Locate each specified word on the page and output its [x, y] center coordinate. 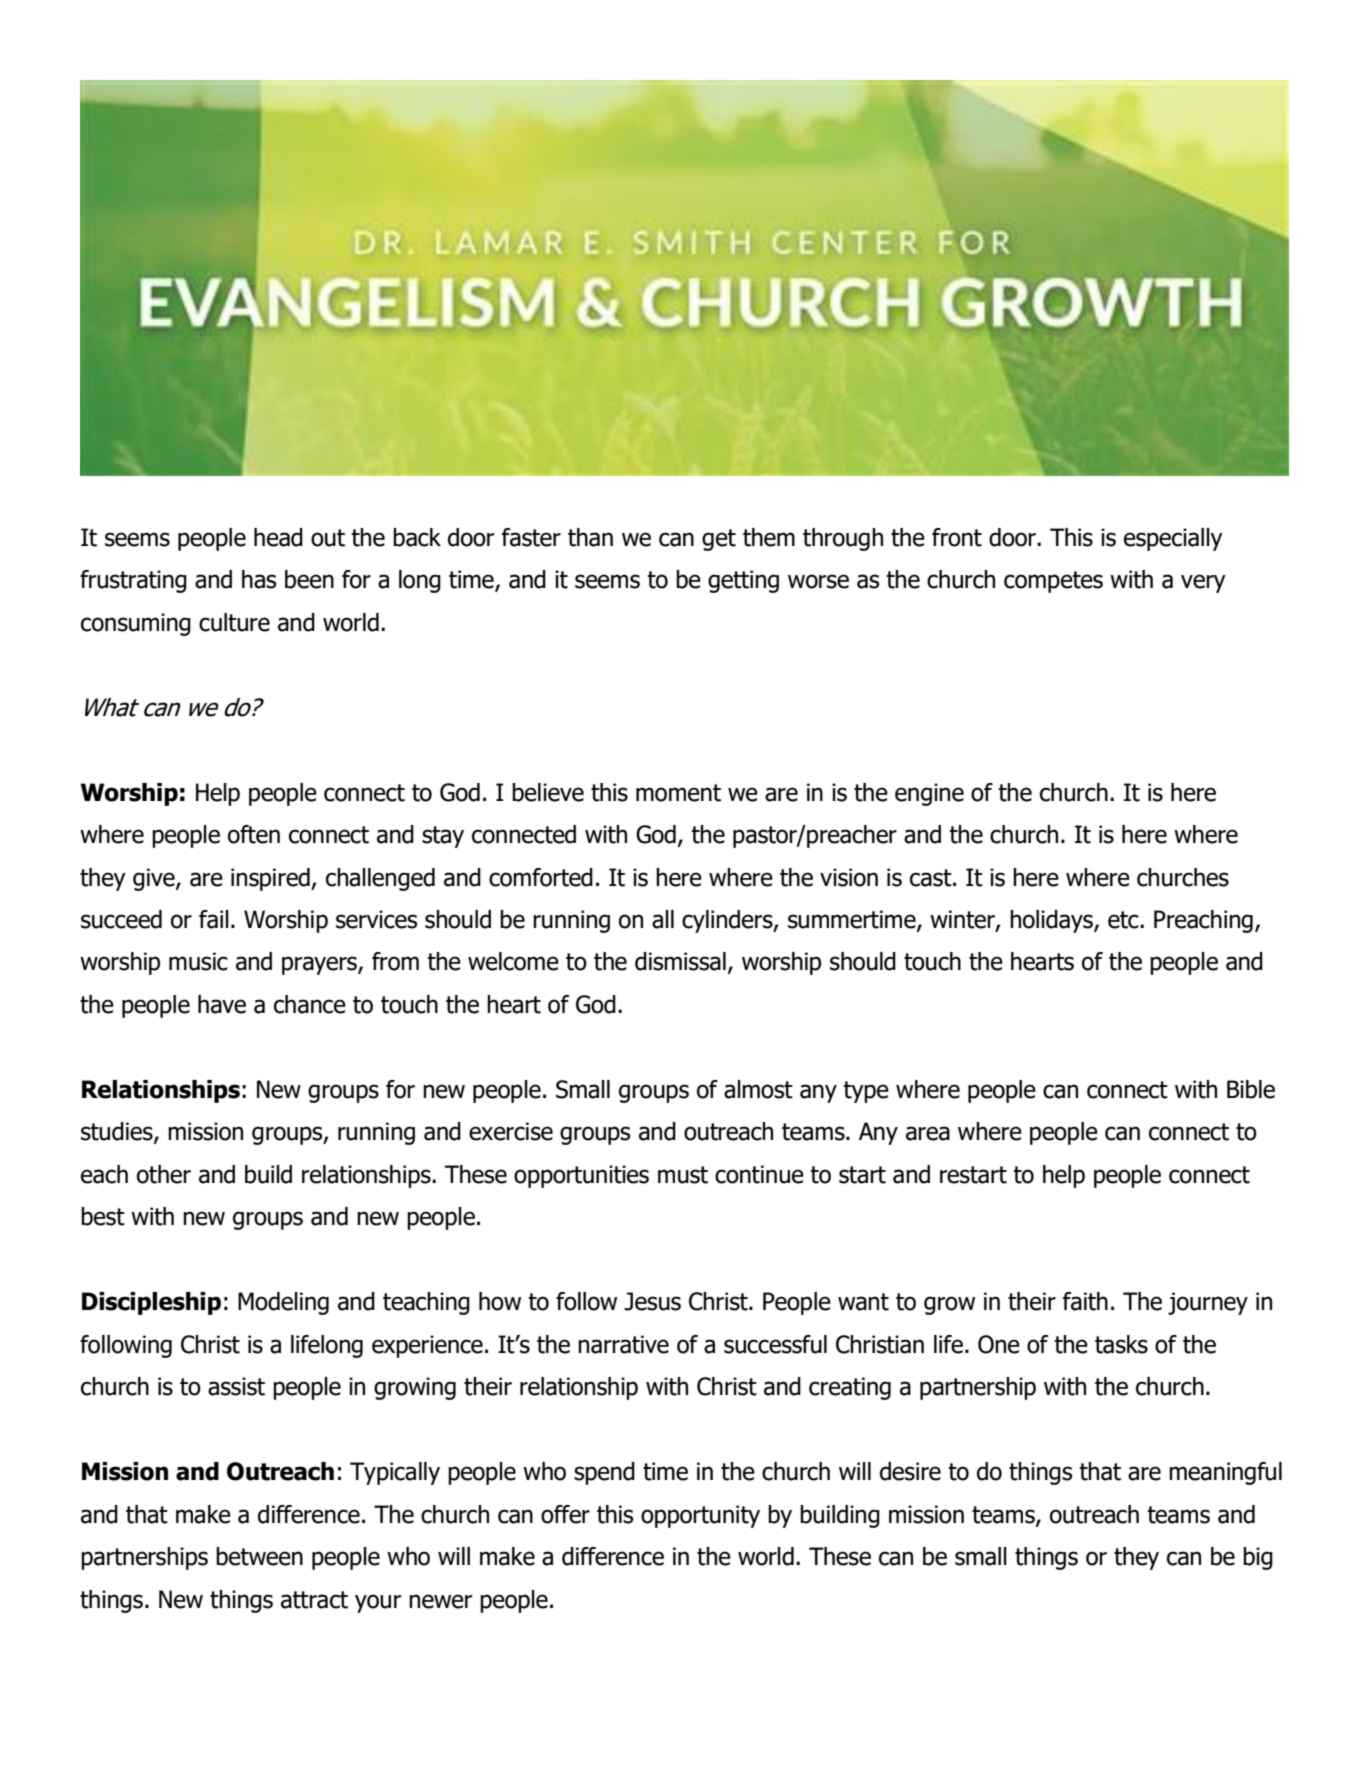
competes [1053, 582]
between [259, 1556]
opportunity [700, 1516]
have [222, 1004]
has [259, 579]
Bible [1251, 1089]
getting [743, 581]
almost [758, 1089]
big [1258, 1558]
